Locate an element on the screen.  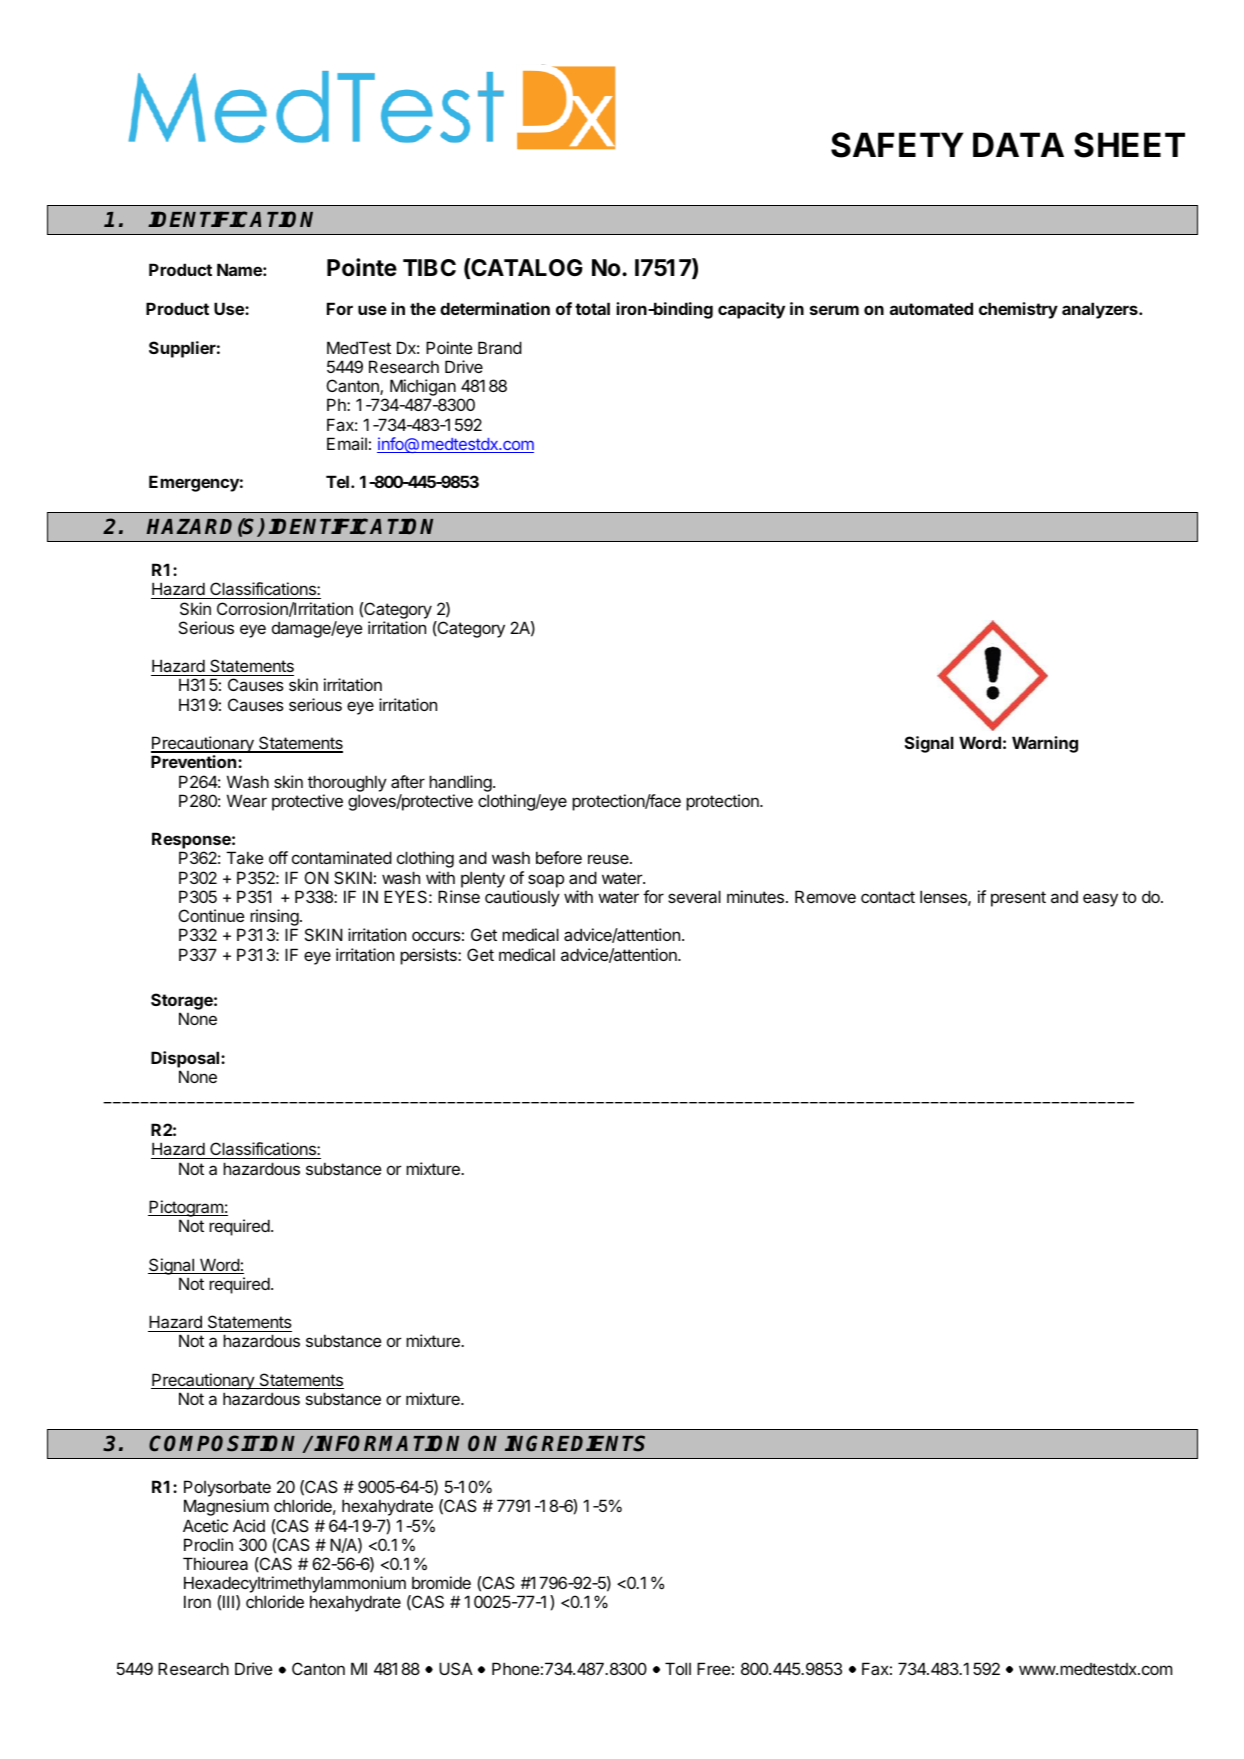
INGREDIENTS is located at coordinates (575, 1443).
